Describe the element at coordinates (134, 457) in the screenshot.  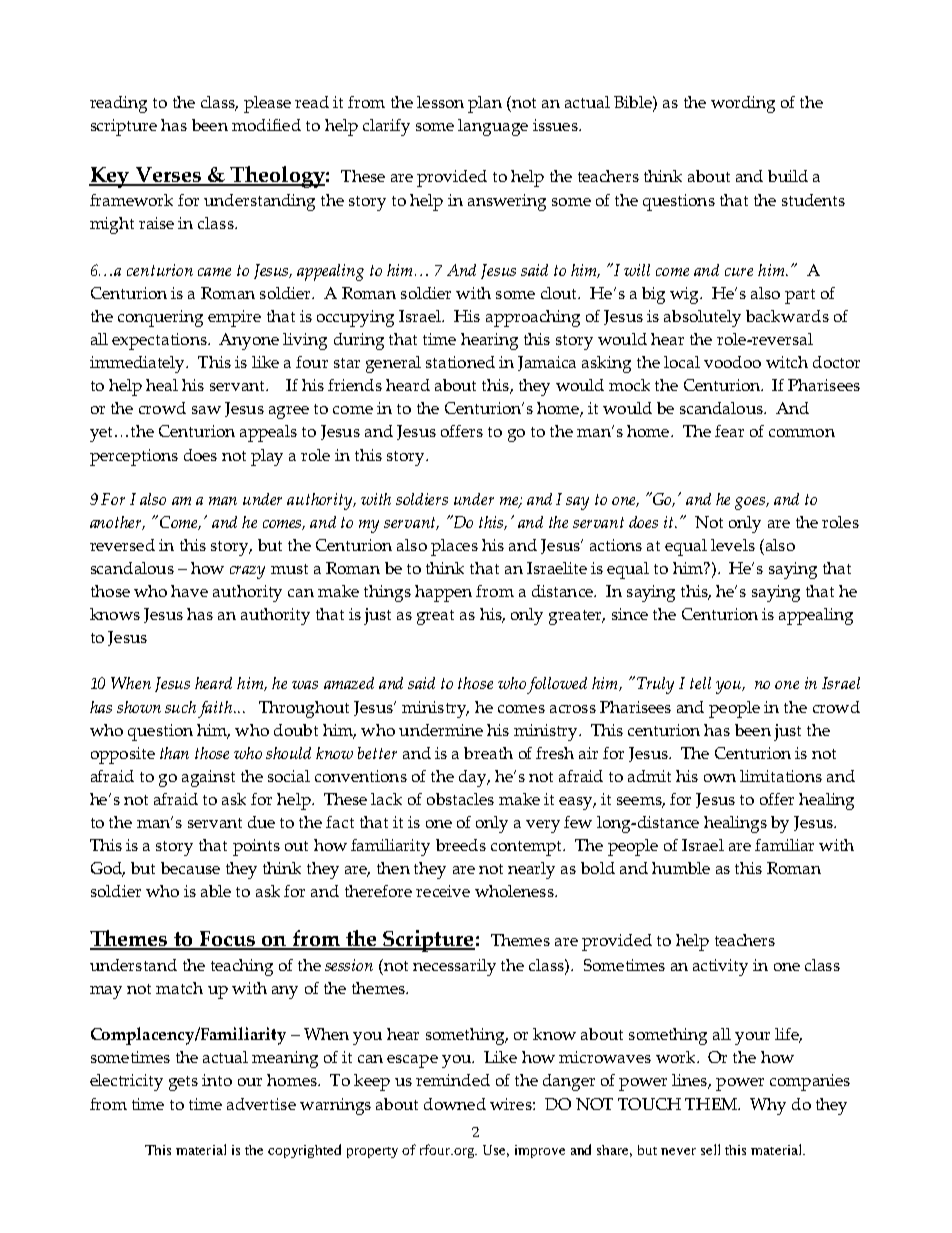
I see `perceptions` at that location.
